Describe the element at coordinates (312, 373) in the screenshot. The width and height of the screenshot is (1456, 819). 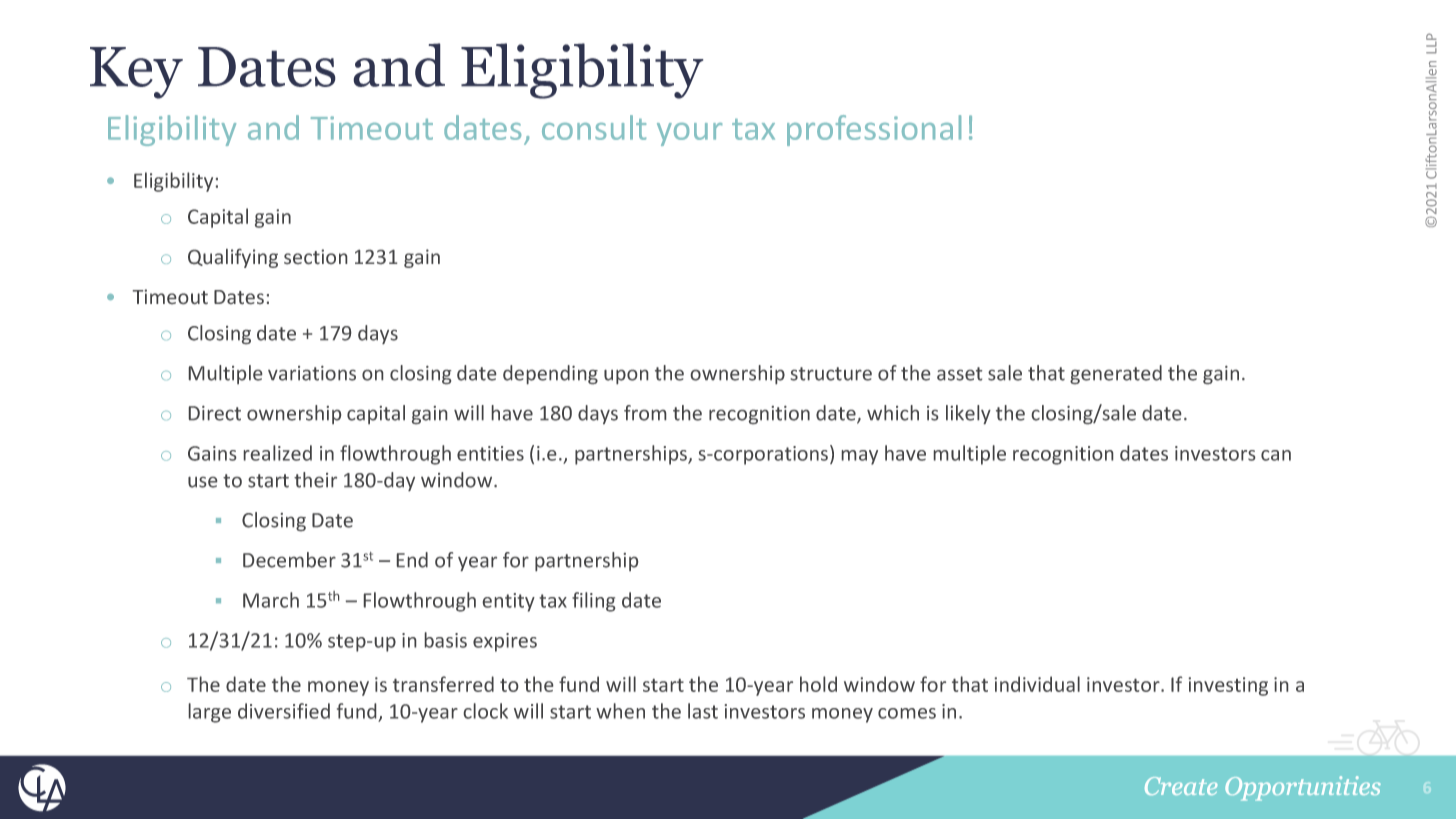
I see `variations` at that location.
